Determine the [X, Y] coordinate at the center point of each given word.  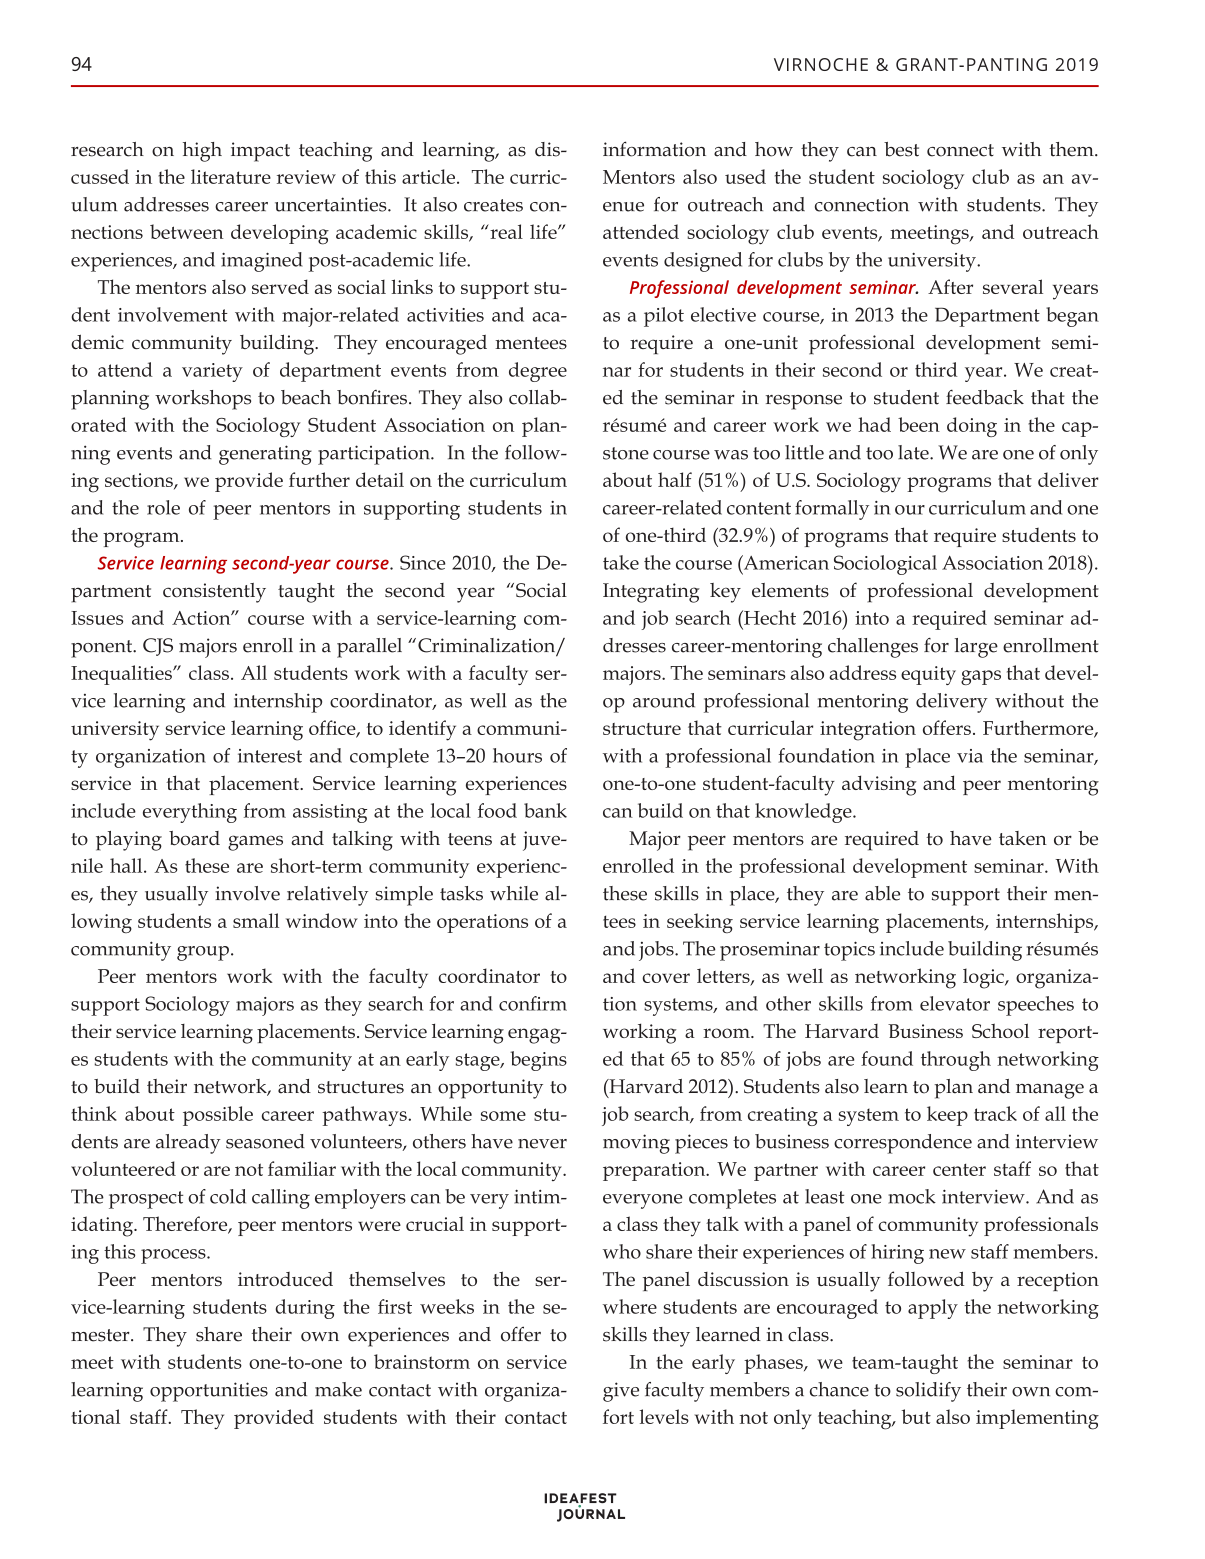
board [194, 838]
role [163, 507]
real [505, 231]
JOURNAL [591, 1514]
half [675, 479]
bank [545, 810]
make [338, 1389]
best [901, 149]
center [959, 1169]
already [188, 1144]
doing [972, 427]
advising [879, 785]
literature [231, 176]
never [542, 1144]
